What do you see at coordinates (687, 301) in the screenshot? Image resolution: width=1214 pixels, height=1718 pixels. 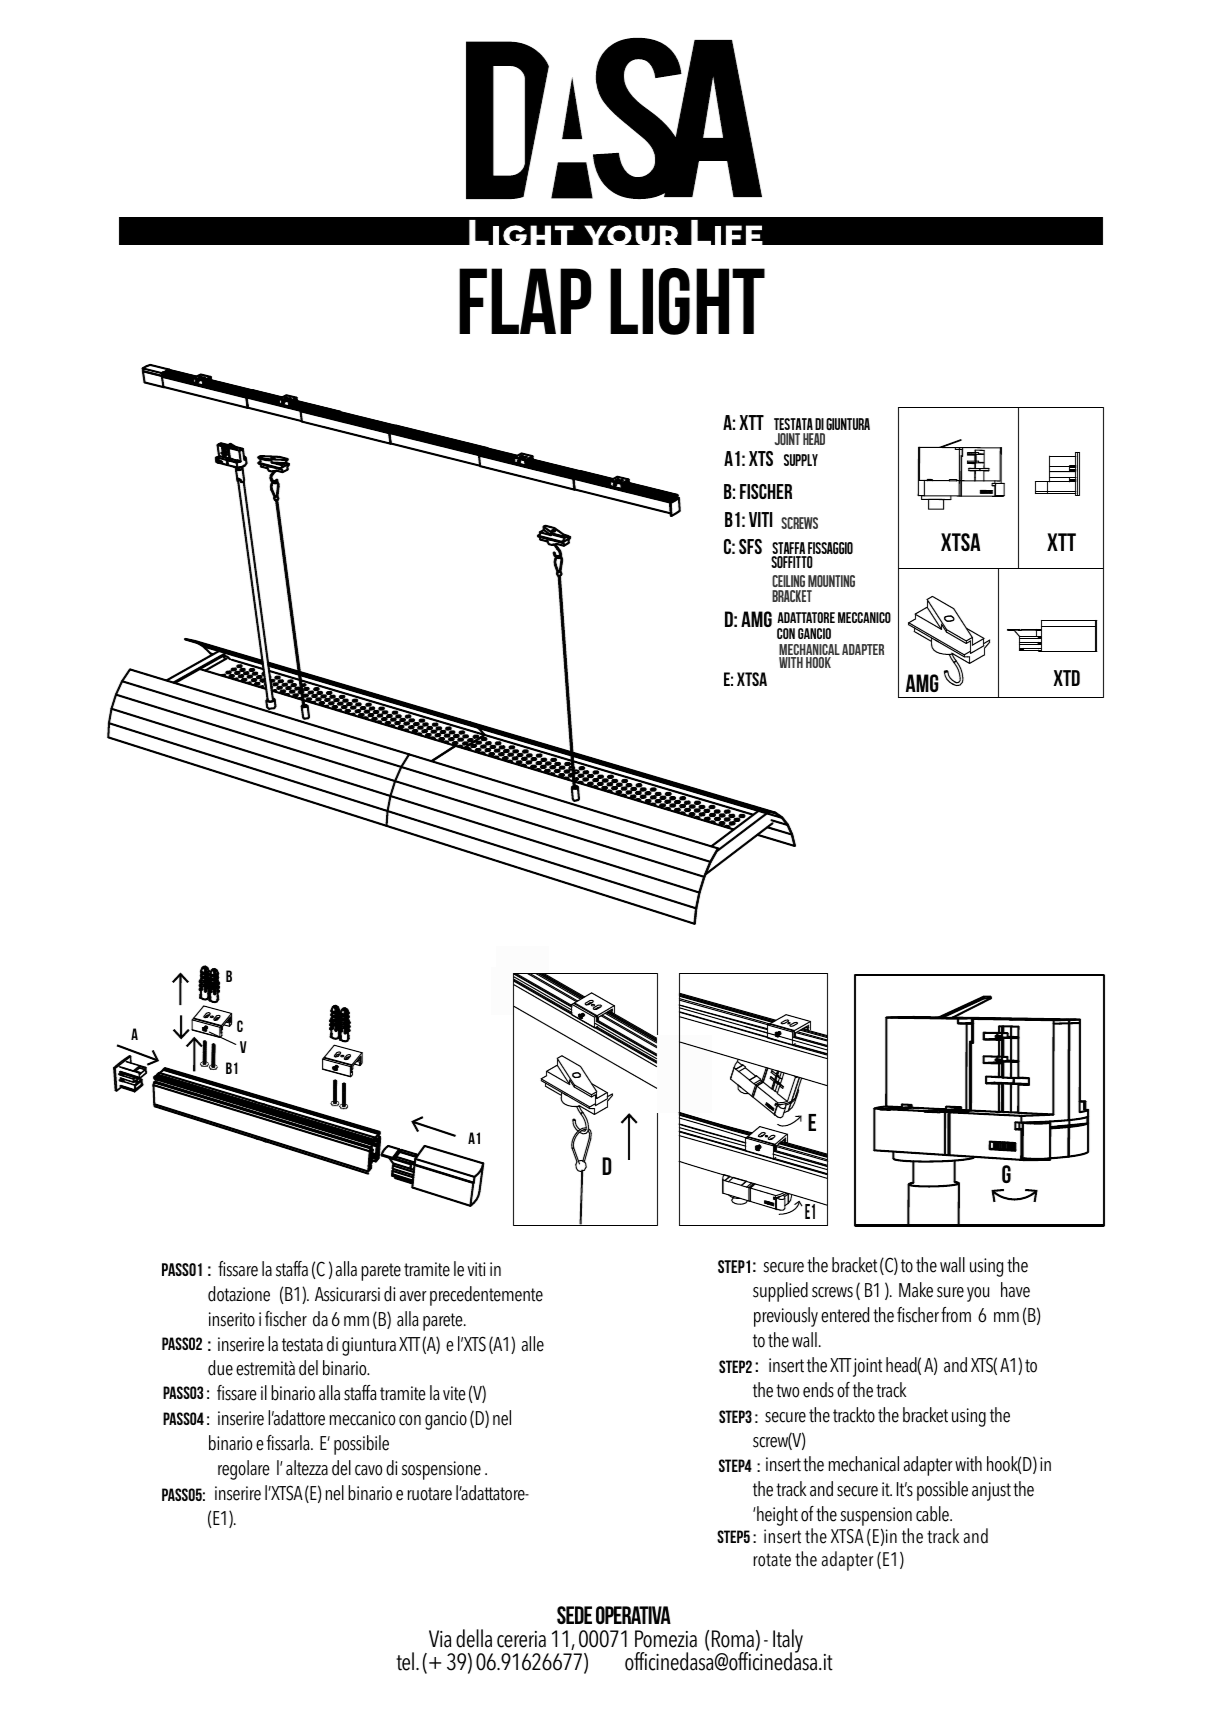 I see `light` at bounding box center [687, 301].
